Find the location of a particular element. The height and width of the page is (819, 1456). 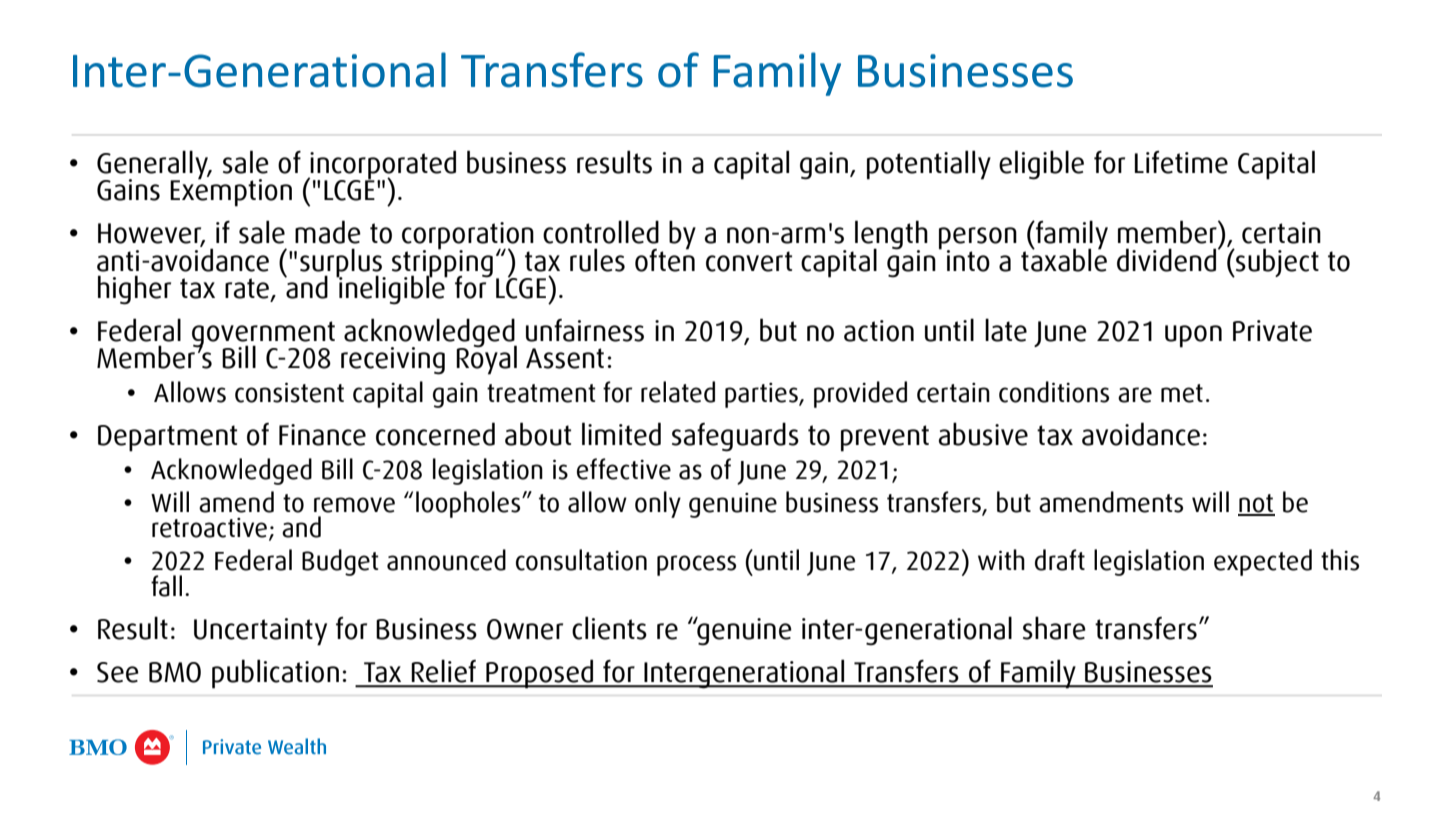

Finance is located at coordinates (322, 435).
